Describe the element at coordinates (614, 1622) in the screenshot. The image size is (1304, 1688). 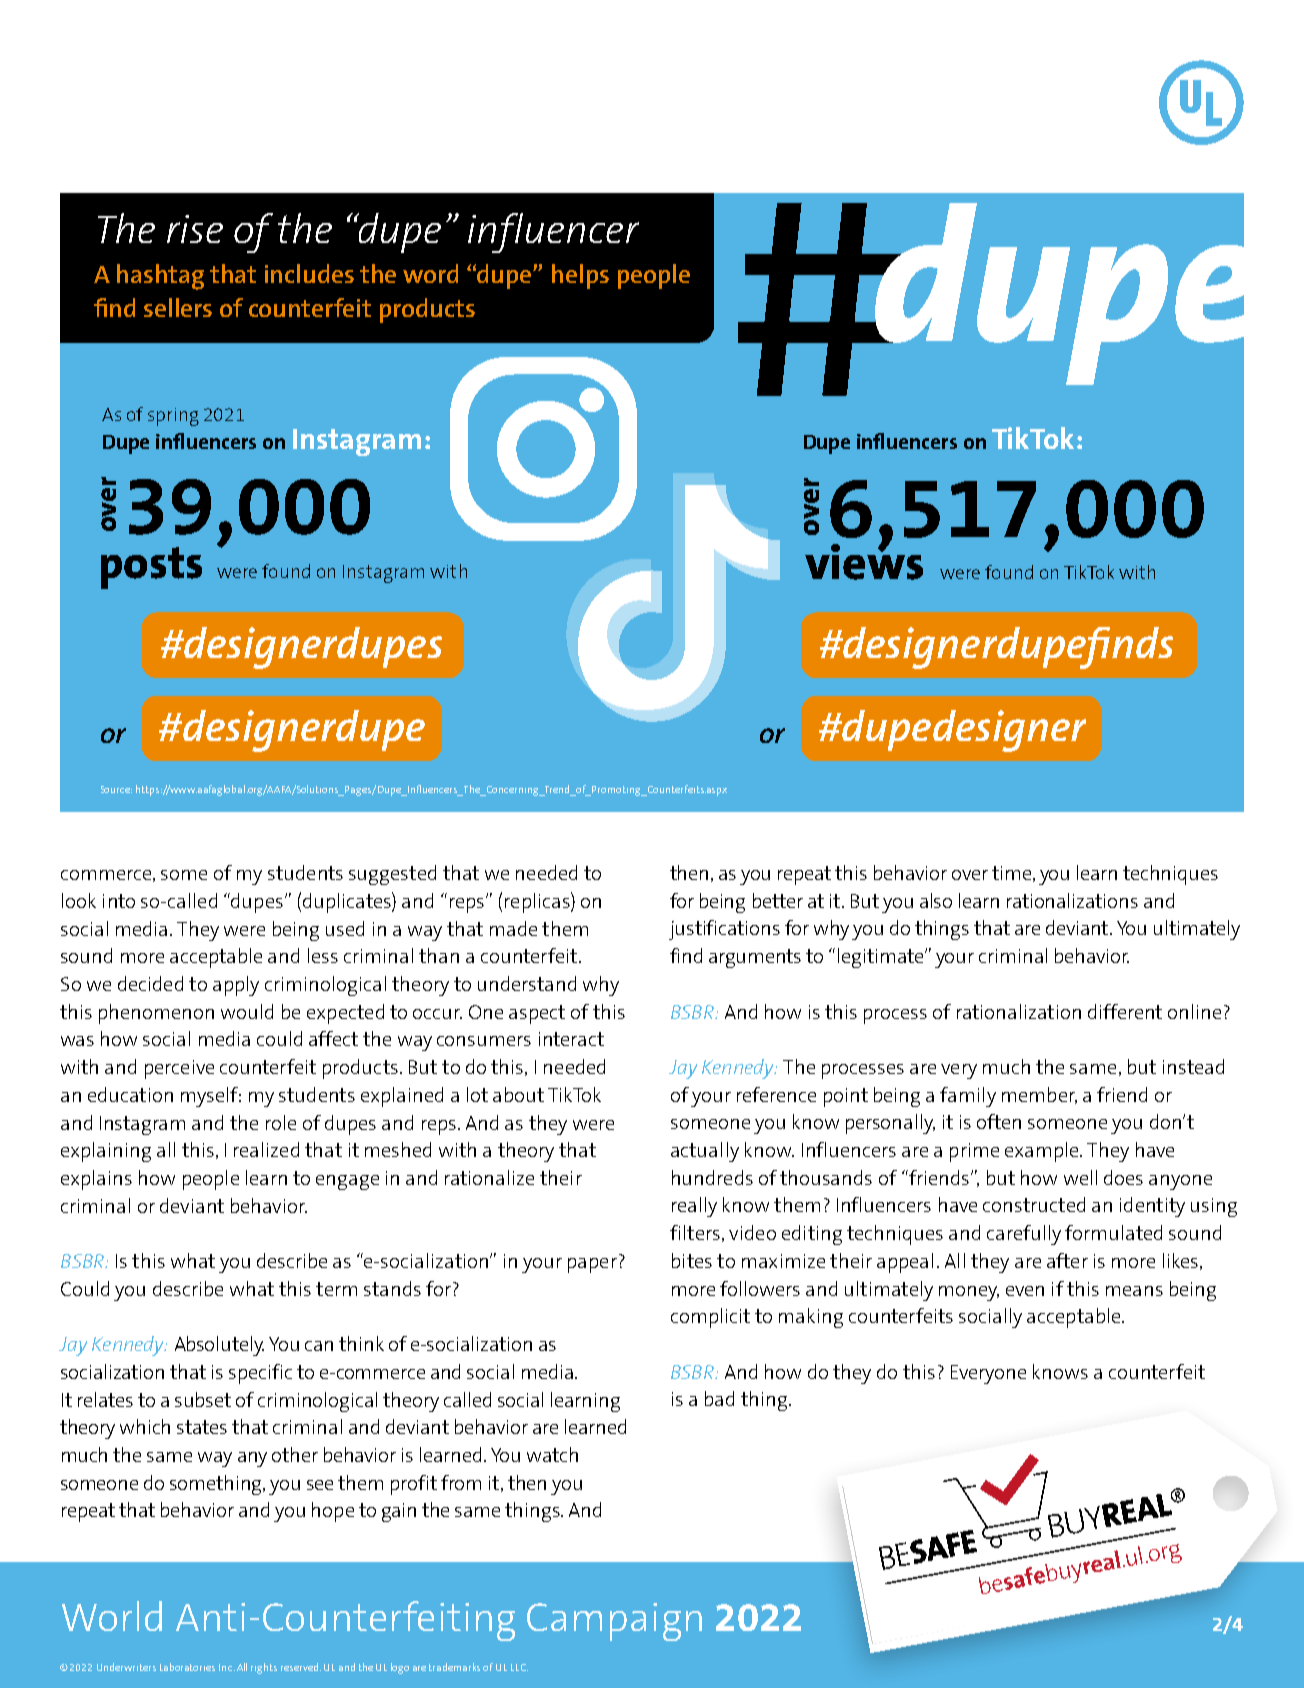
I see `Campaign` at that location.
